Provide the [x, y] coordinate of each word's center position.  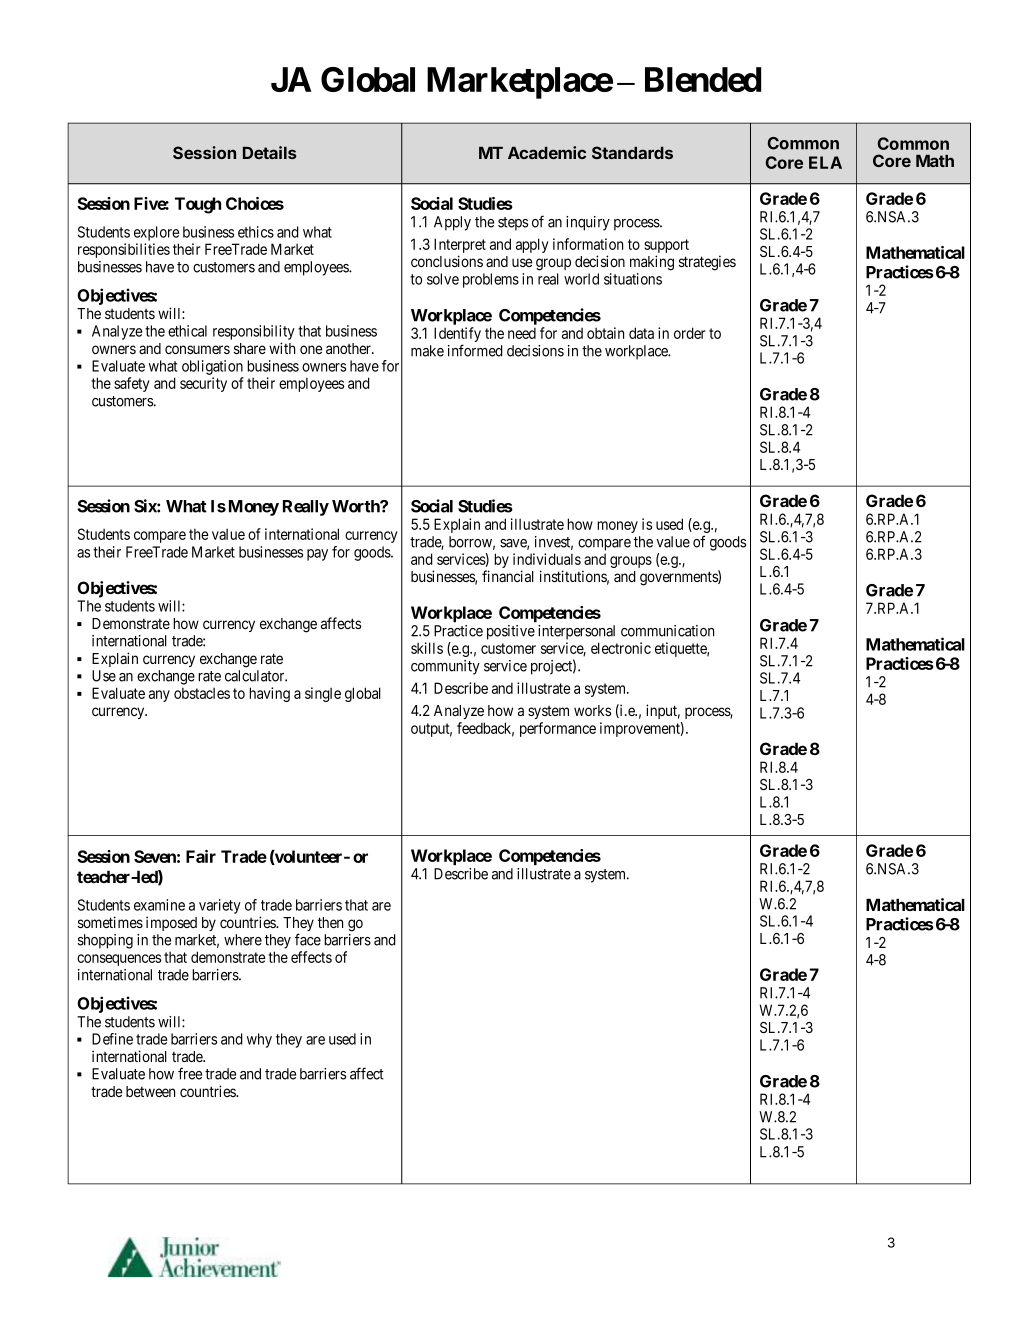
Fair [201, 856]
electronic [621, 648]
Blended [703, 79]
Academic [547, 152]
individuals [547, 559]
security [203, 384]
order [689, 333]
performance [558, 729]
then [330, 922]
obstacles [202, 693]
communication [667, 631]
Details [270, 152]
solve [443, 279]
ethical [187, 331]
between [150, 1091]
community [445, 667]
